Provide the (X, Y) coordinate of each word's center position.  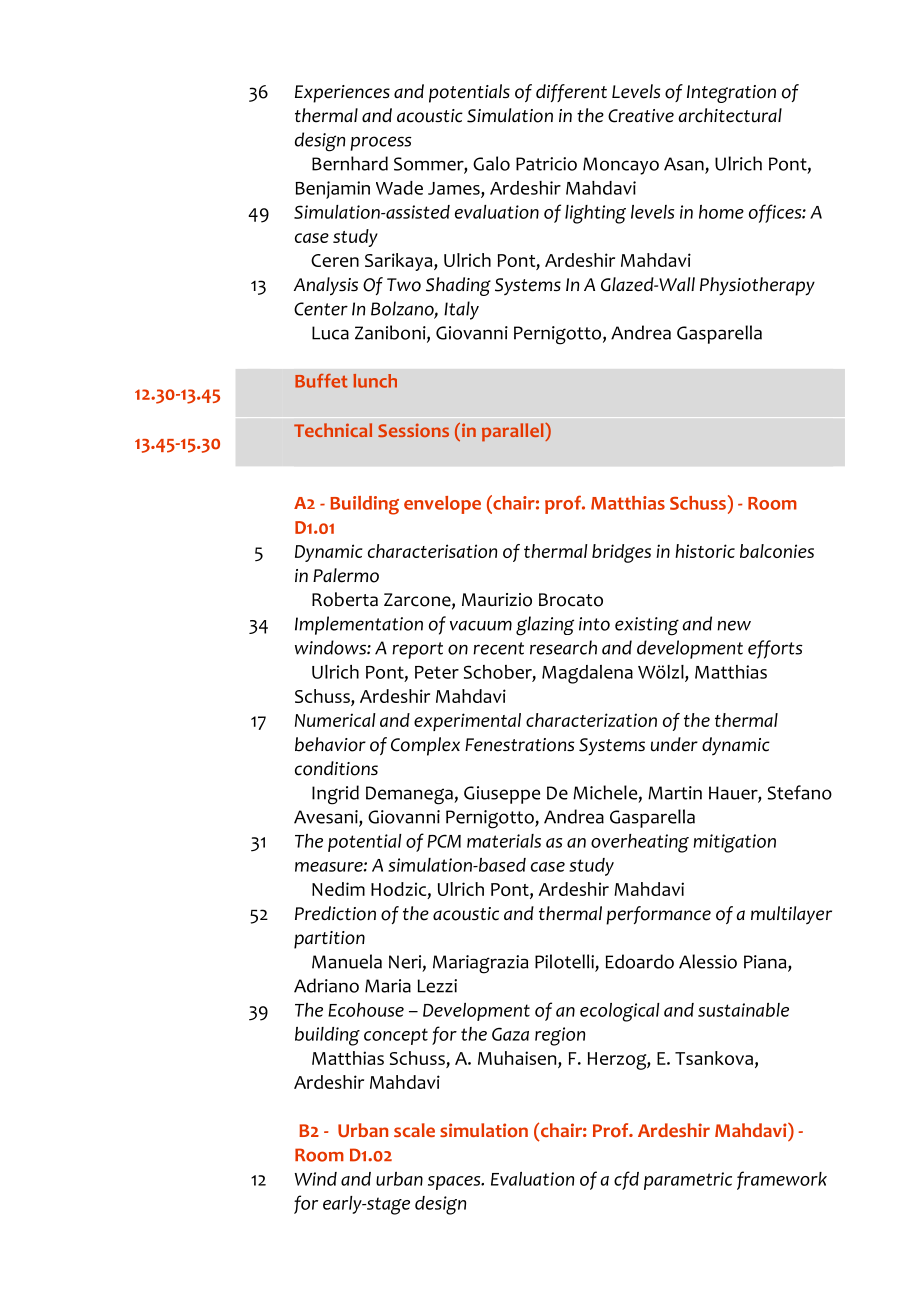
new (734, 625)
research (563, 647)
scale (414, 1130)
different (571, 93)
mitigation (735, 843)
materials (504, 841)
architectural (730, 115)
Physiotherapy (757, 286)
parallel (514, 432)
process (381, 143)
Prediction (335, 913)
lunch (375, 381)
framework (782, 1180)
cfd (626, 1180)
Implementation (359, 625)
